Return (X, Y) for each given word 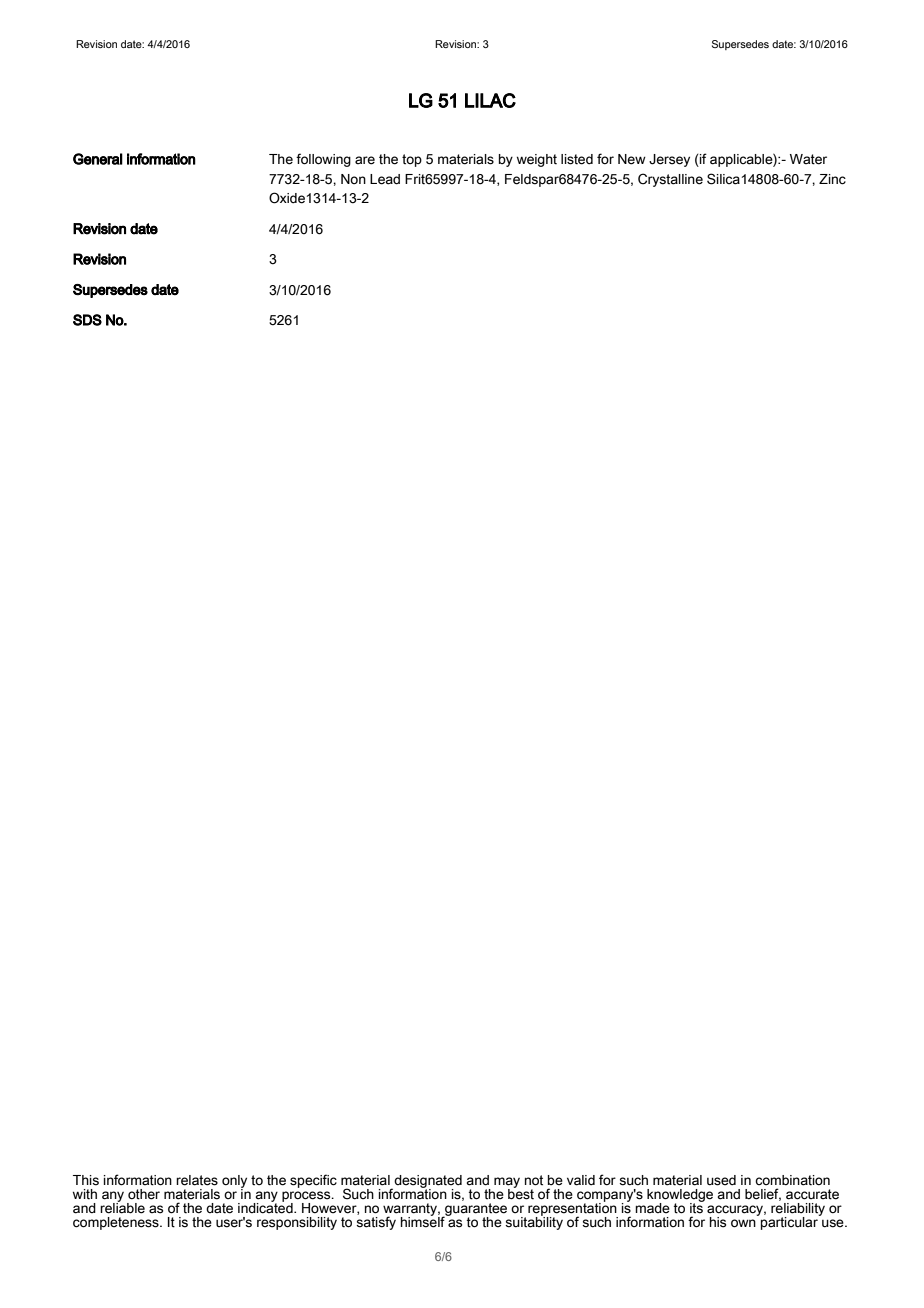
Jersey (669, 160)
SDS (87, 320)
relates (197, 1180)
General (98, 159)
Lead (385, 179)
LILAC (490, 100)
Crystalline (670, 180)
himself (424, 1221)
